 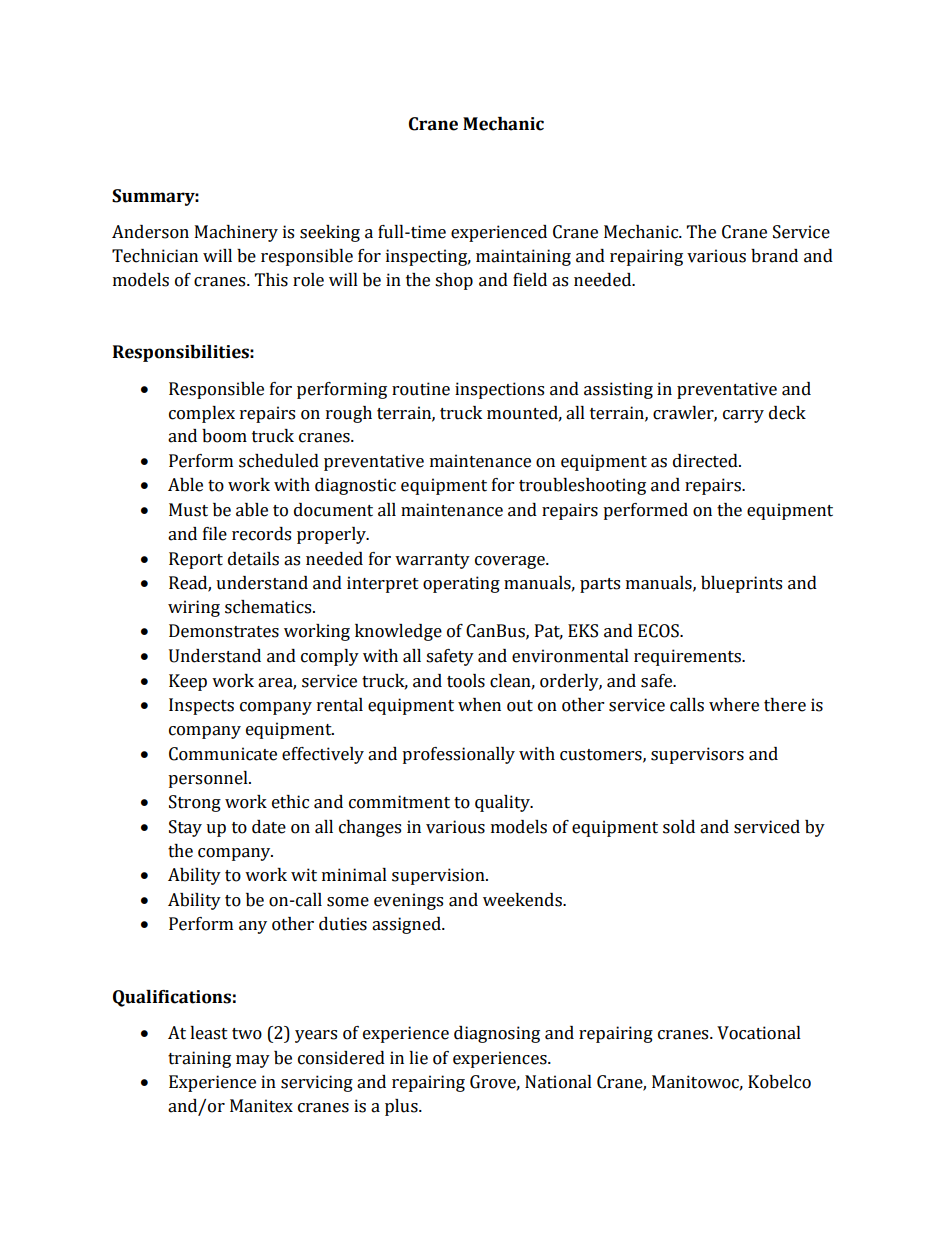 What do you see at coordinates (499, 390) in the image?
I see `inspections` at bounding box center [499, 390].
